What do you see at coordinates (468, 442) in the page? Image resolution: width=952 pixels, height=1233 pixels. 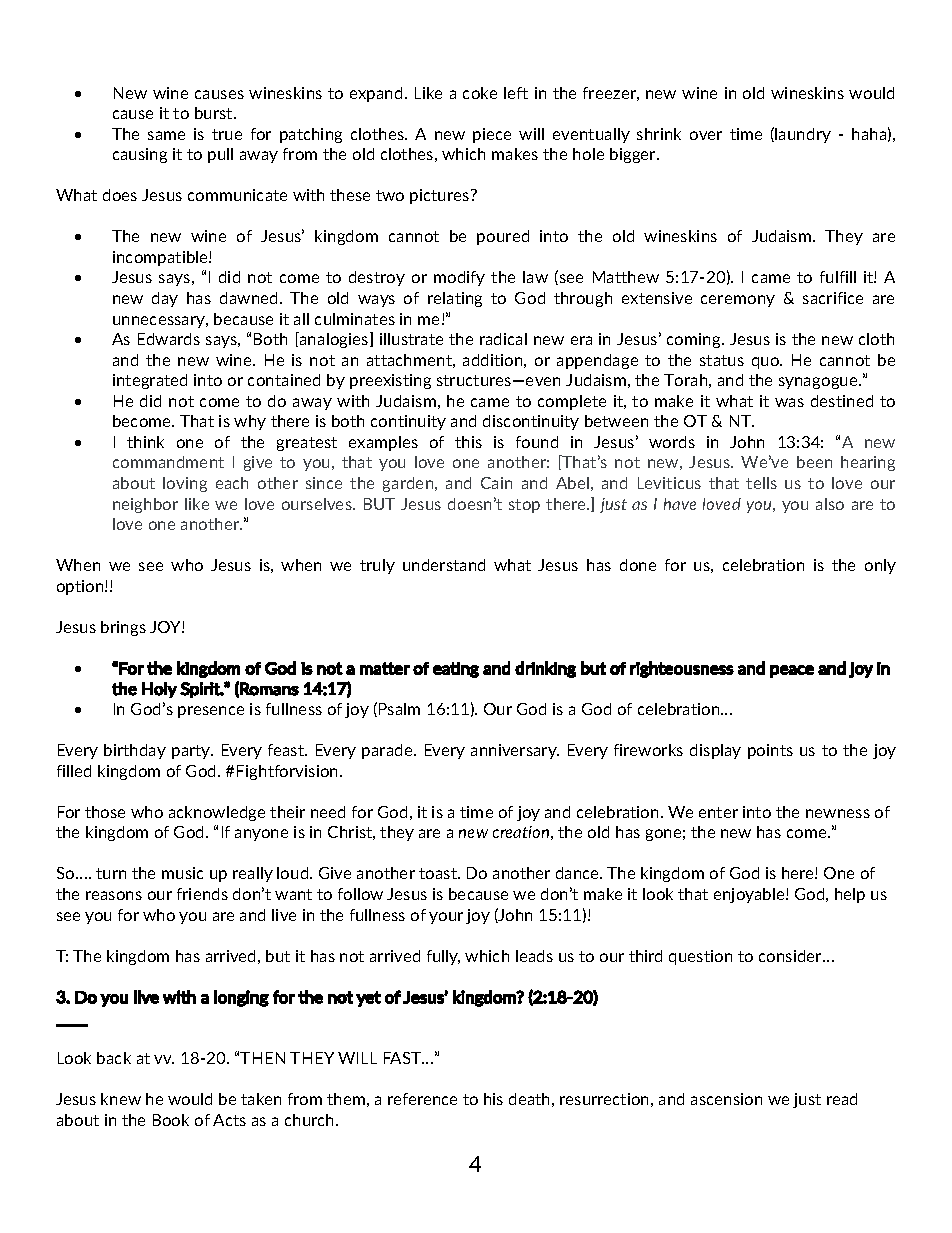 I see `this` at bounding box center [468, 442].
